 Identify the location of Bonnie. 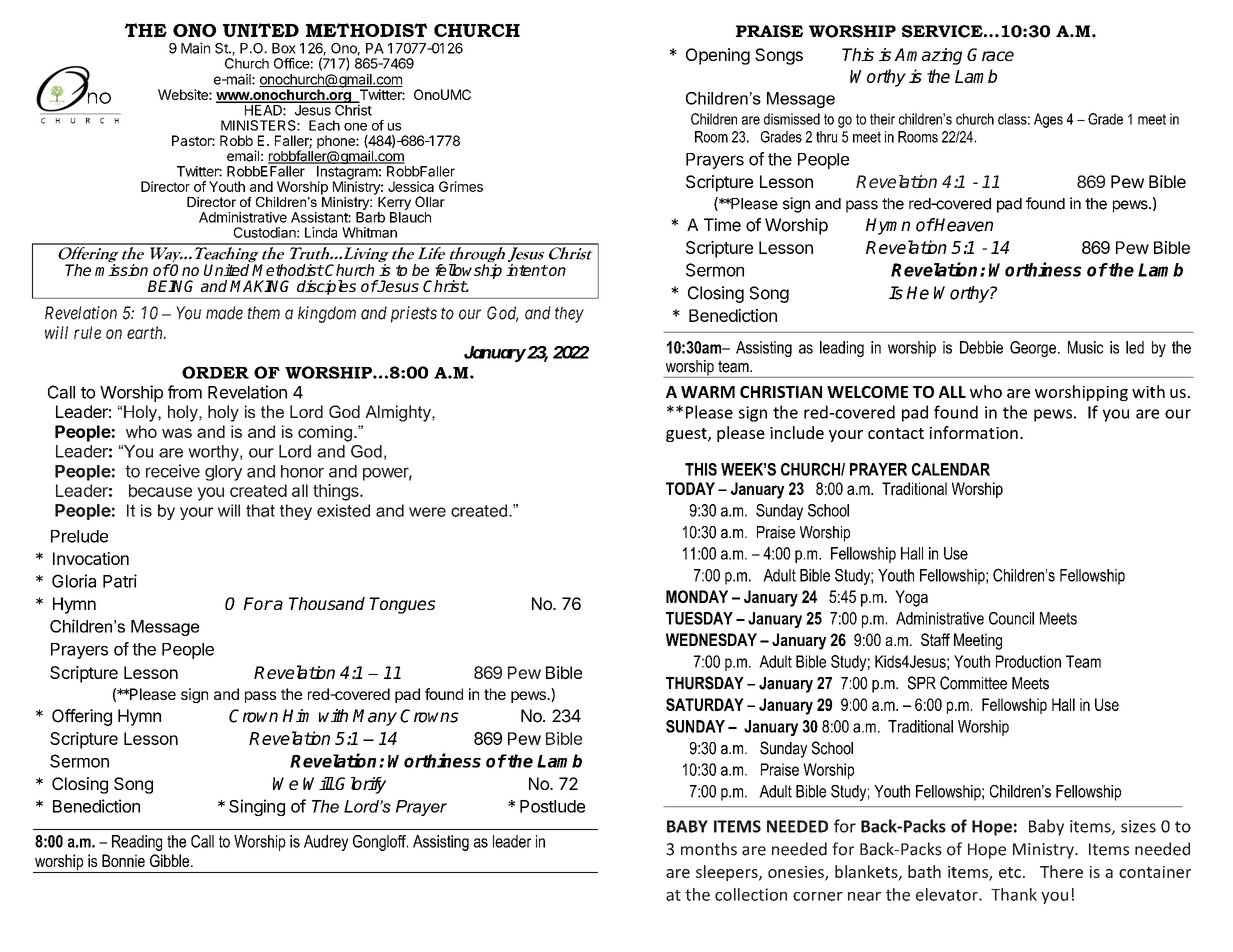
(123, 860).
